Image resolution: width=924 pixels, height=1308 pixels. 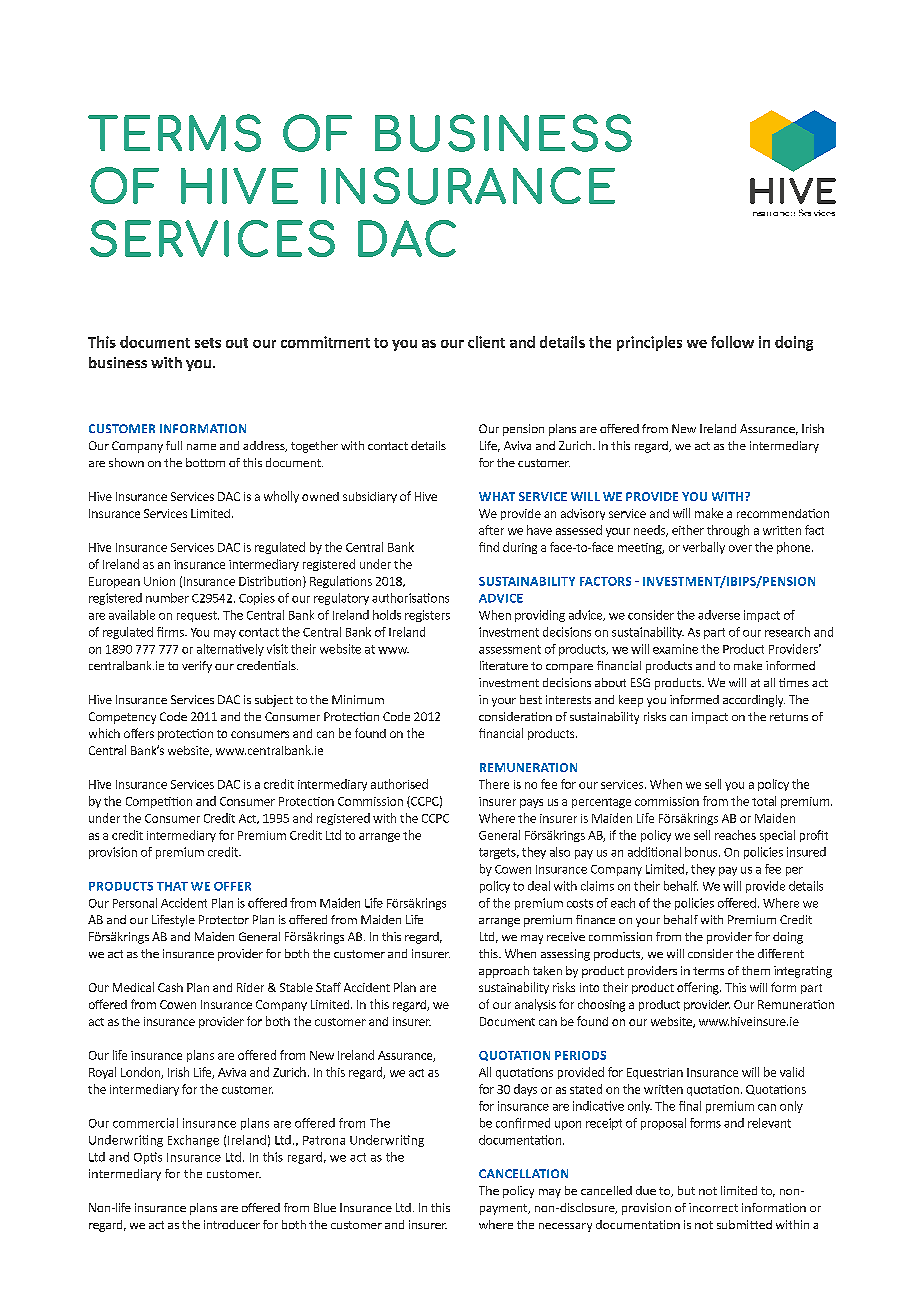 I want to click on best, so click(x=531, y=699).
